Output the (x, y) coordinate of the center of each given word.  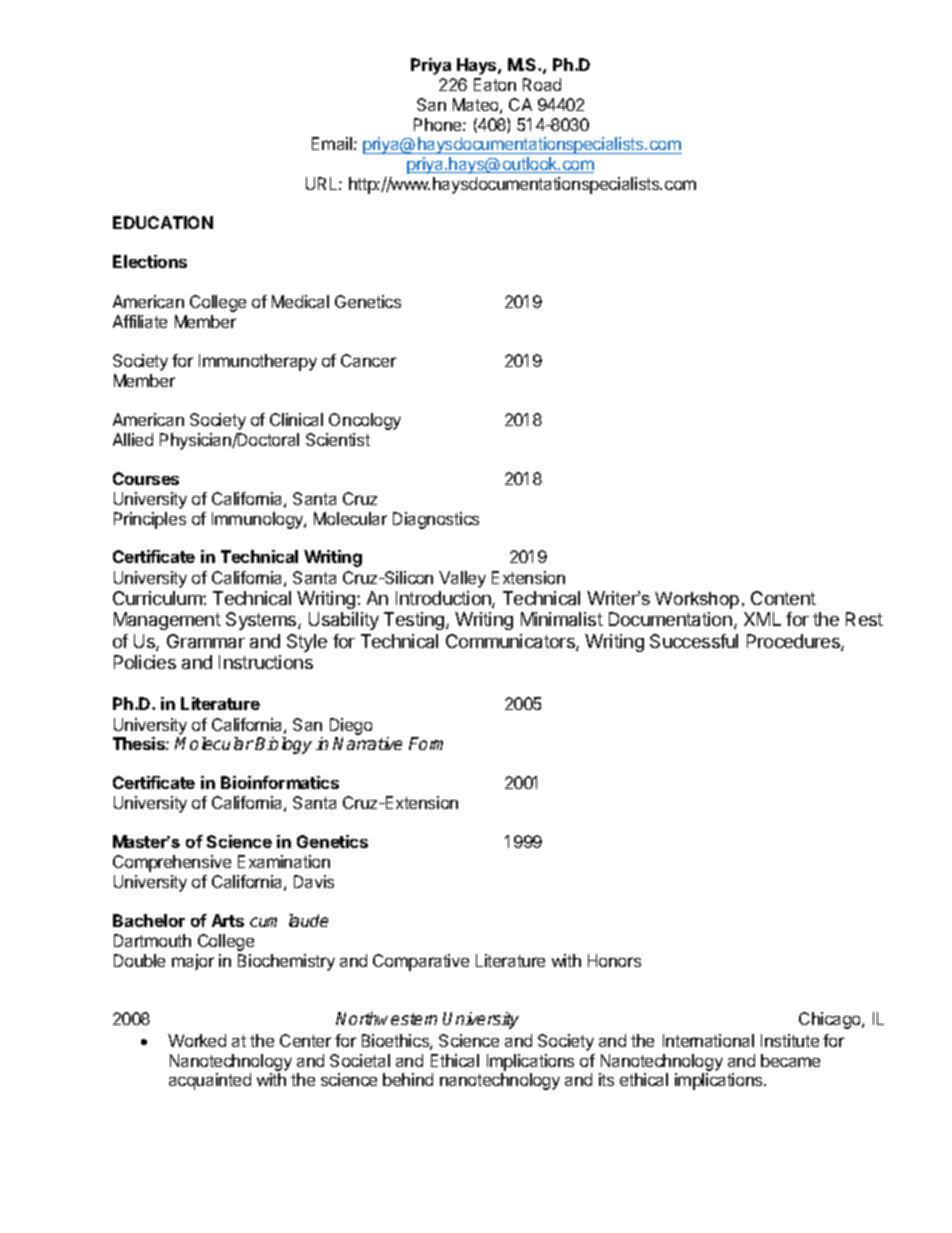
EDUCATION (163, 222)
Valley (462, 579)
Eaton (495, 84)
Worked (197, 1040)
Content (783, 598)
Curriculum (158, 598)
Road (542, 84)
